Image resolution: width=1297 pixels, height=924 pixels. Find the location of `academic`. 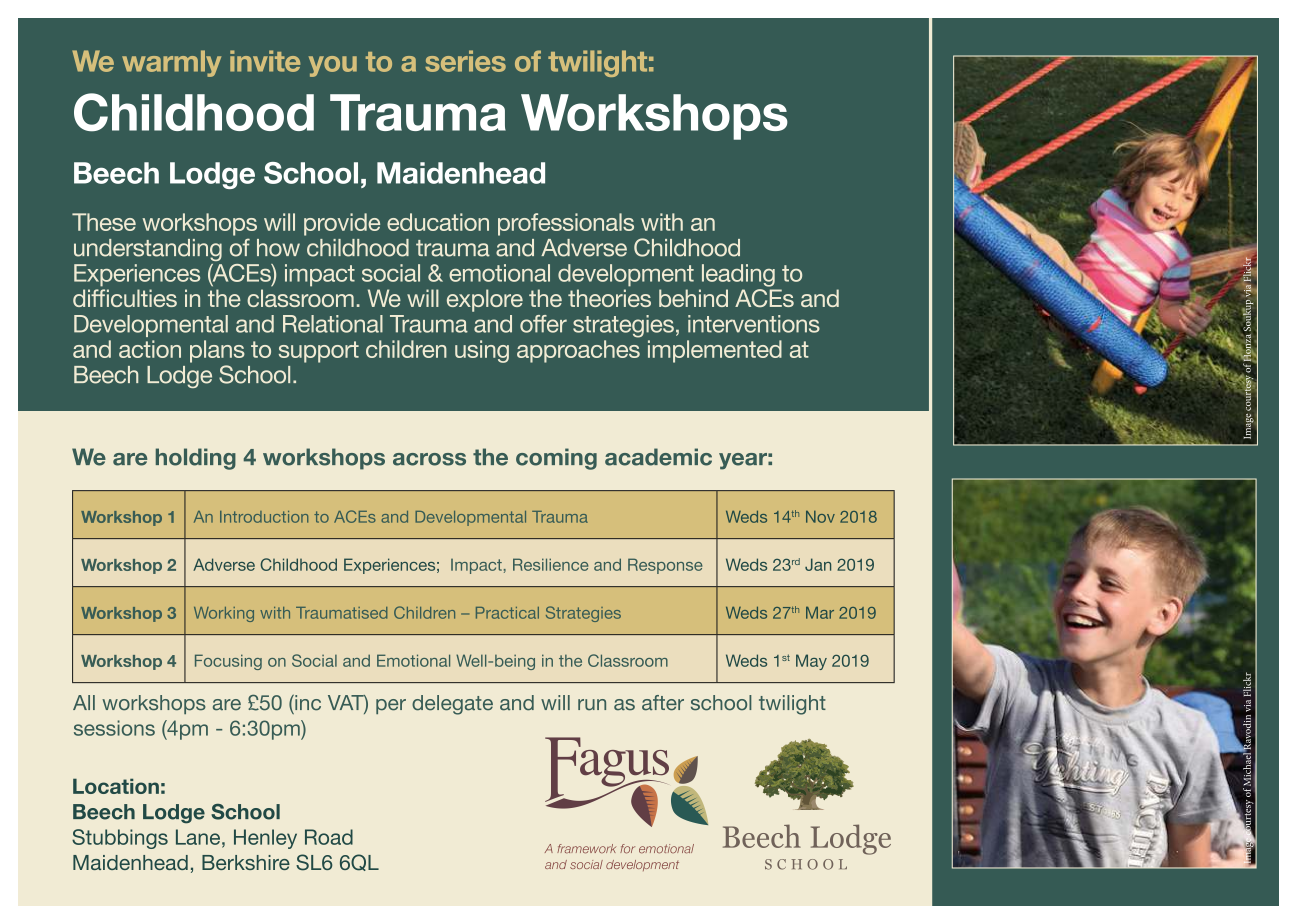

academic is located at coordinates (658, 457).
